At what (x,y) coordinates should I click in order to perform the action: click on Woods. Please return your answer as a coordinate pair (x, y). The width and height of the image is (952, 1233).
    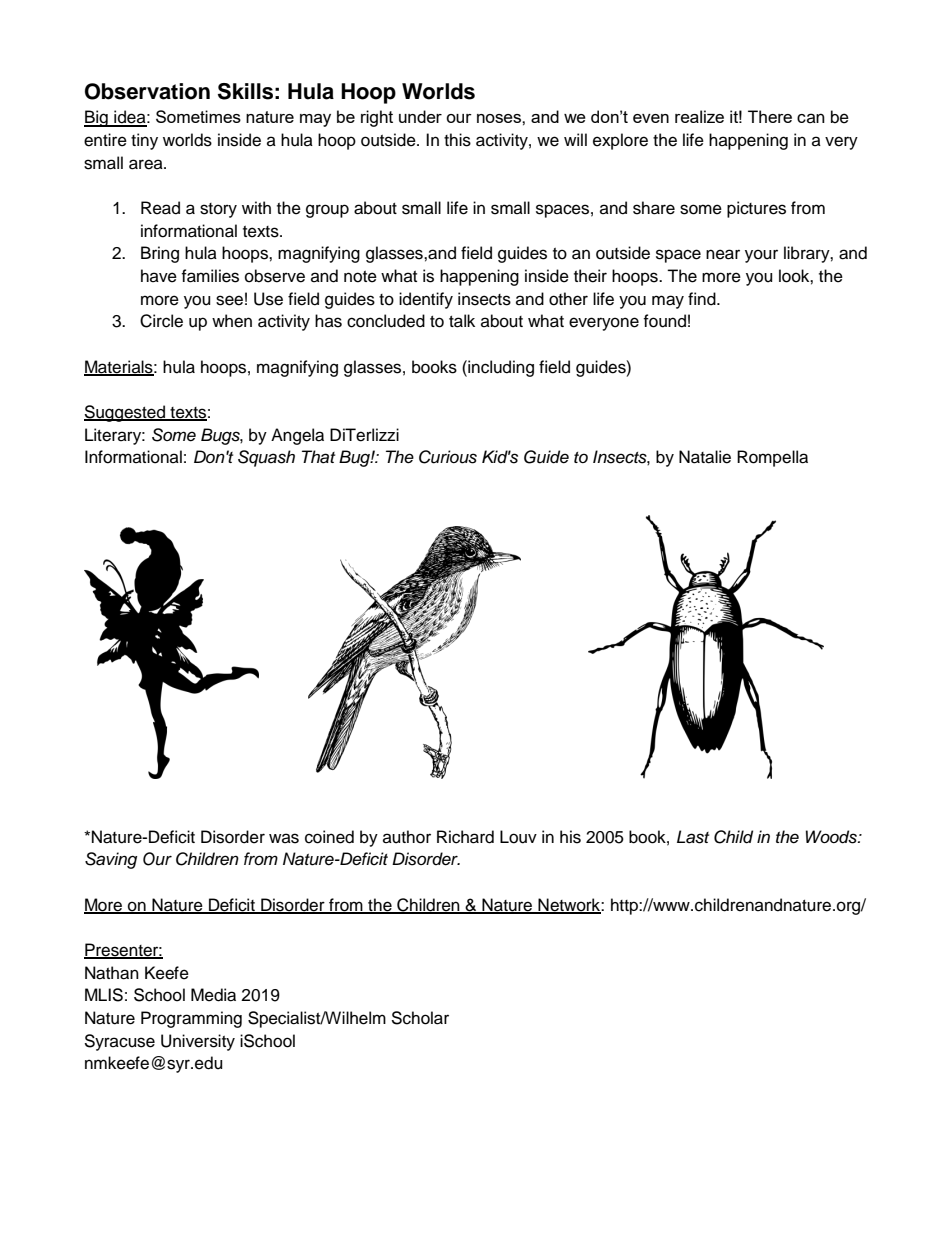
    Looking at the image, I should click on (832, 837).
